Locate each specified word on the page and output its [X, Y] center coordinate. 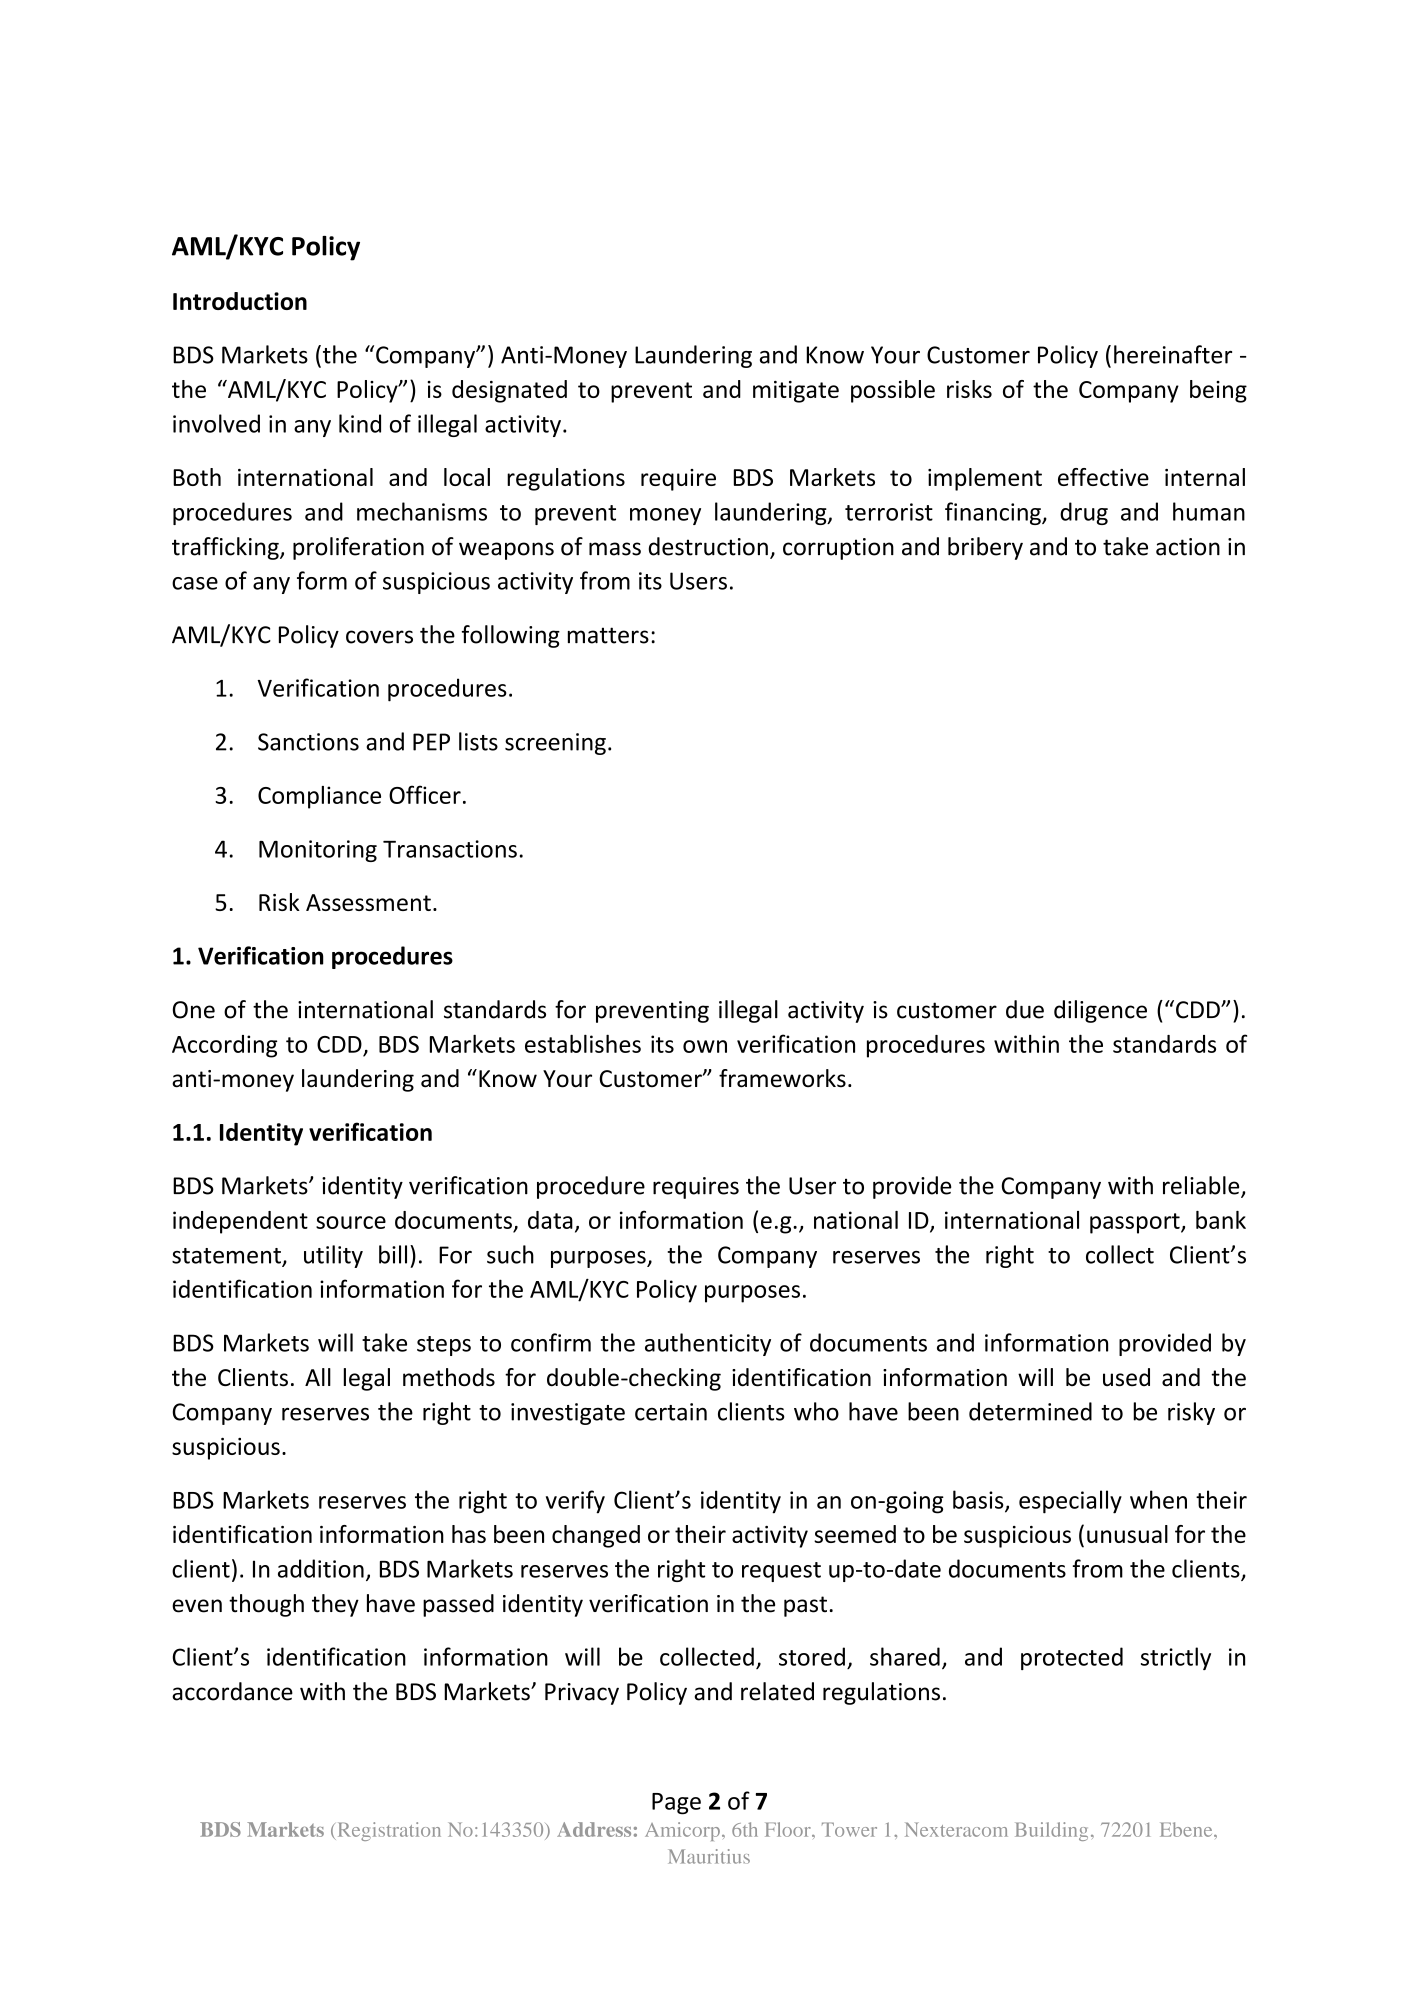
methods [449, 1377]
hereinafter [1173, 354]
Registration [388, 1831]
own [705, 1046]
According [224, 1046]
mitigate [796, 392]
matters [608, 635]
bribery [985, 548]
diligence [1100, 1011]
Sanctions [308, 742]
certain [671, 1412]
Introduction [240, 301]
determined [1030, 1411]
